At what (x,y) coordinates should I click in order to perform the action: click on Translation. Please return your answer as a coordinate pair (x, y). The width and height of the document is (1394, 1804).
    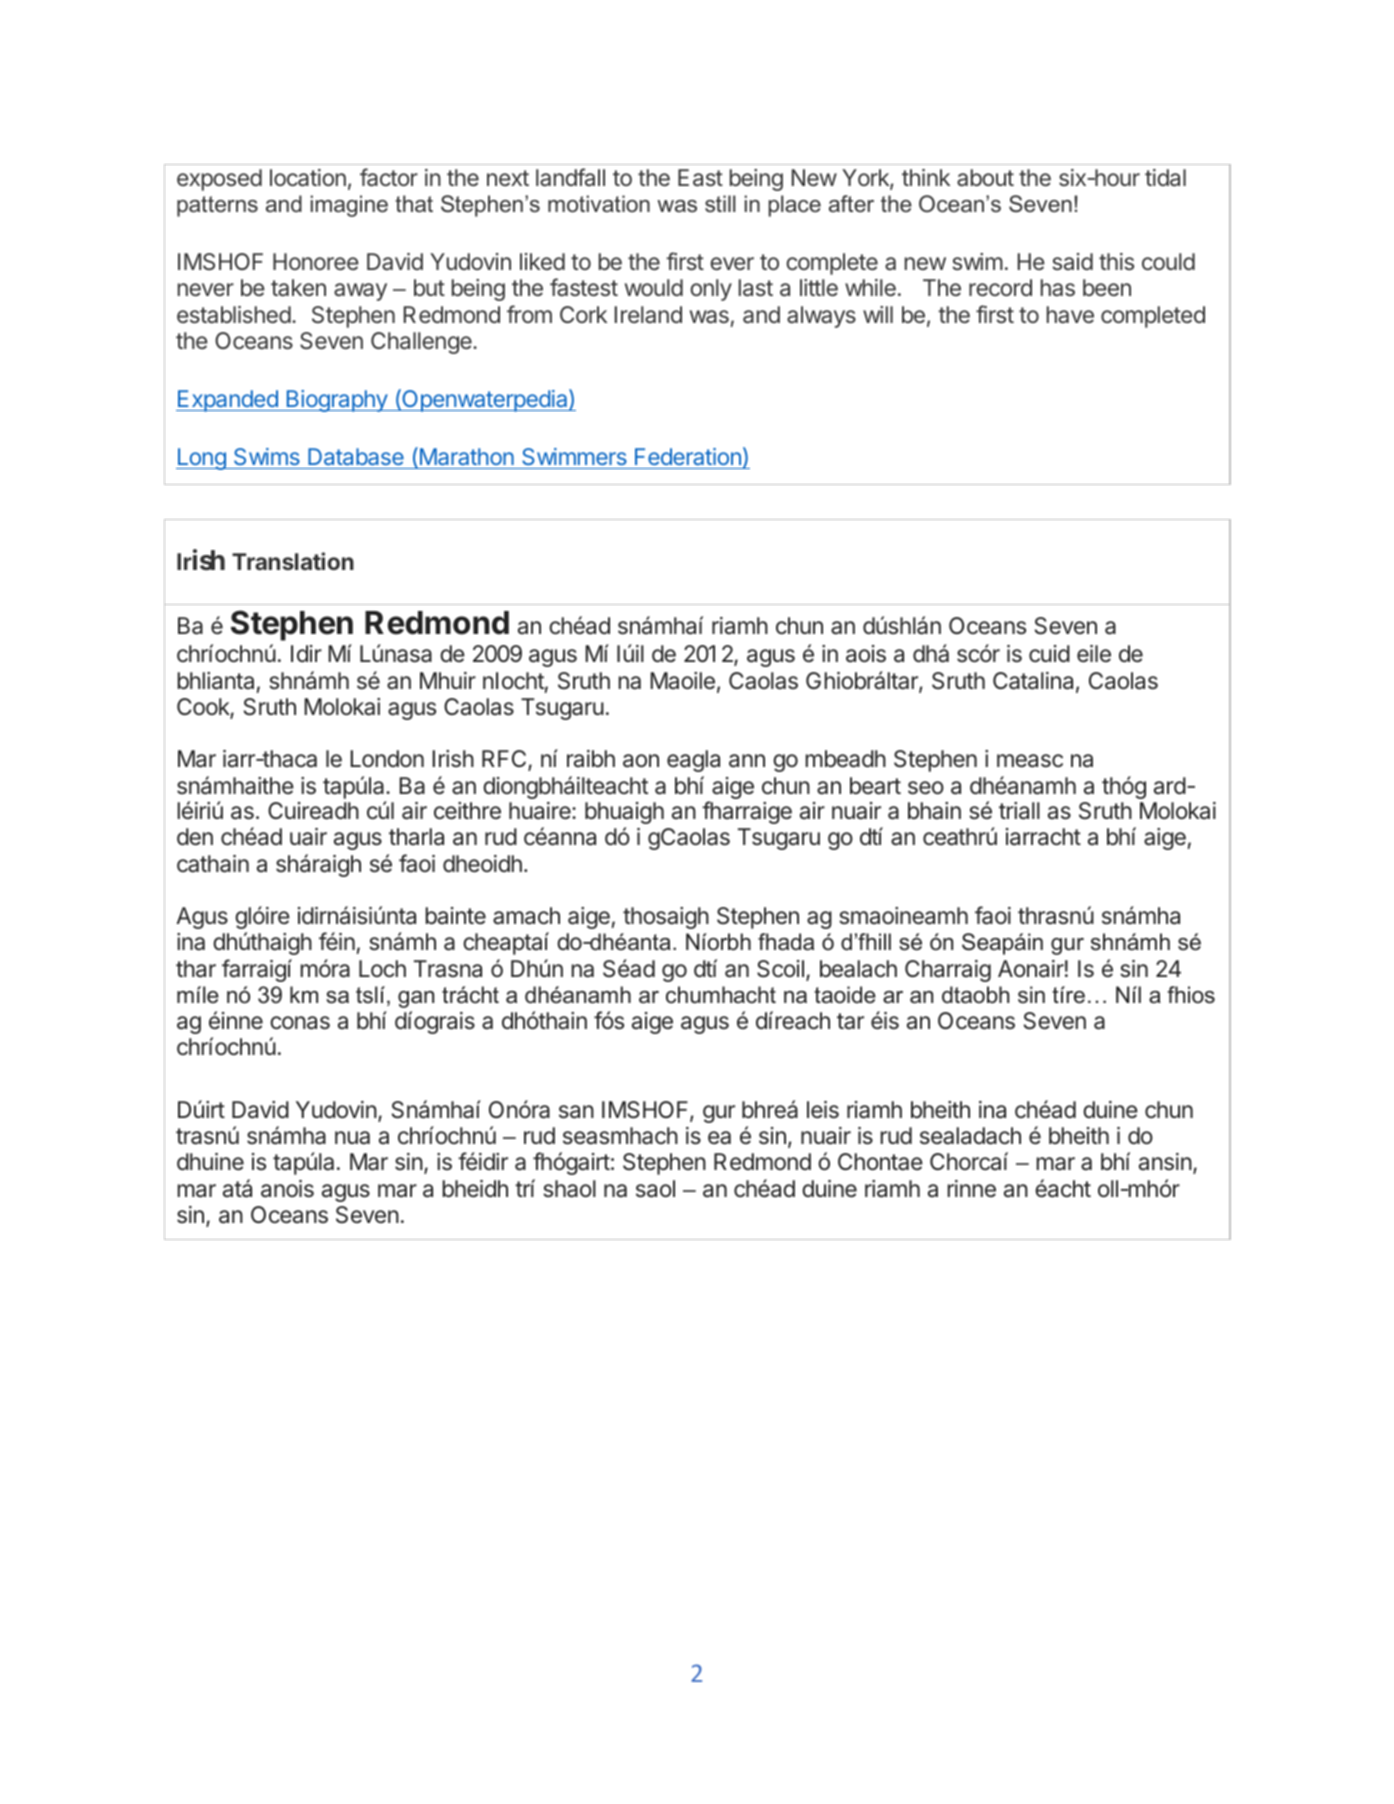
    Looking at the image, I should click on (293, 561).
